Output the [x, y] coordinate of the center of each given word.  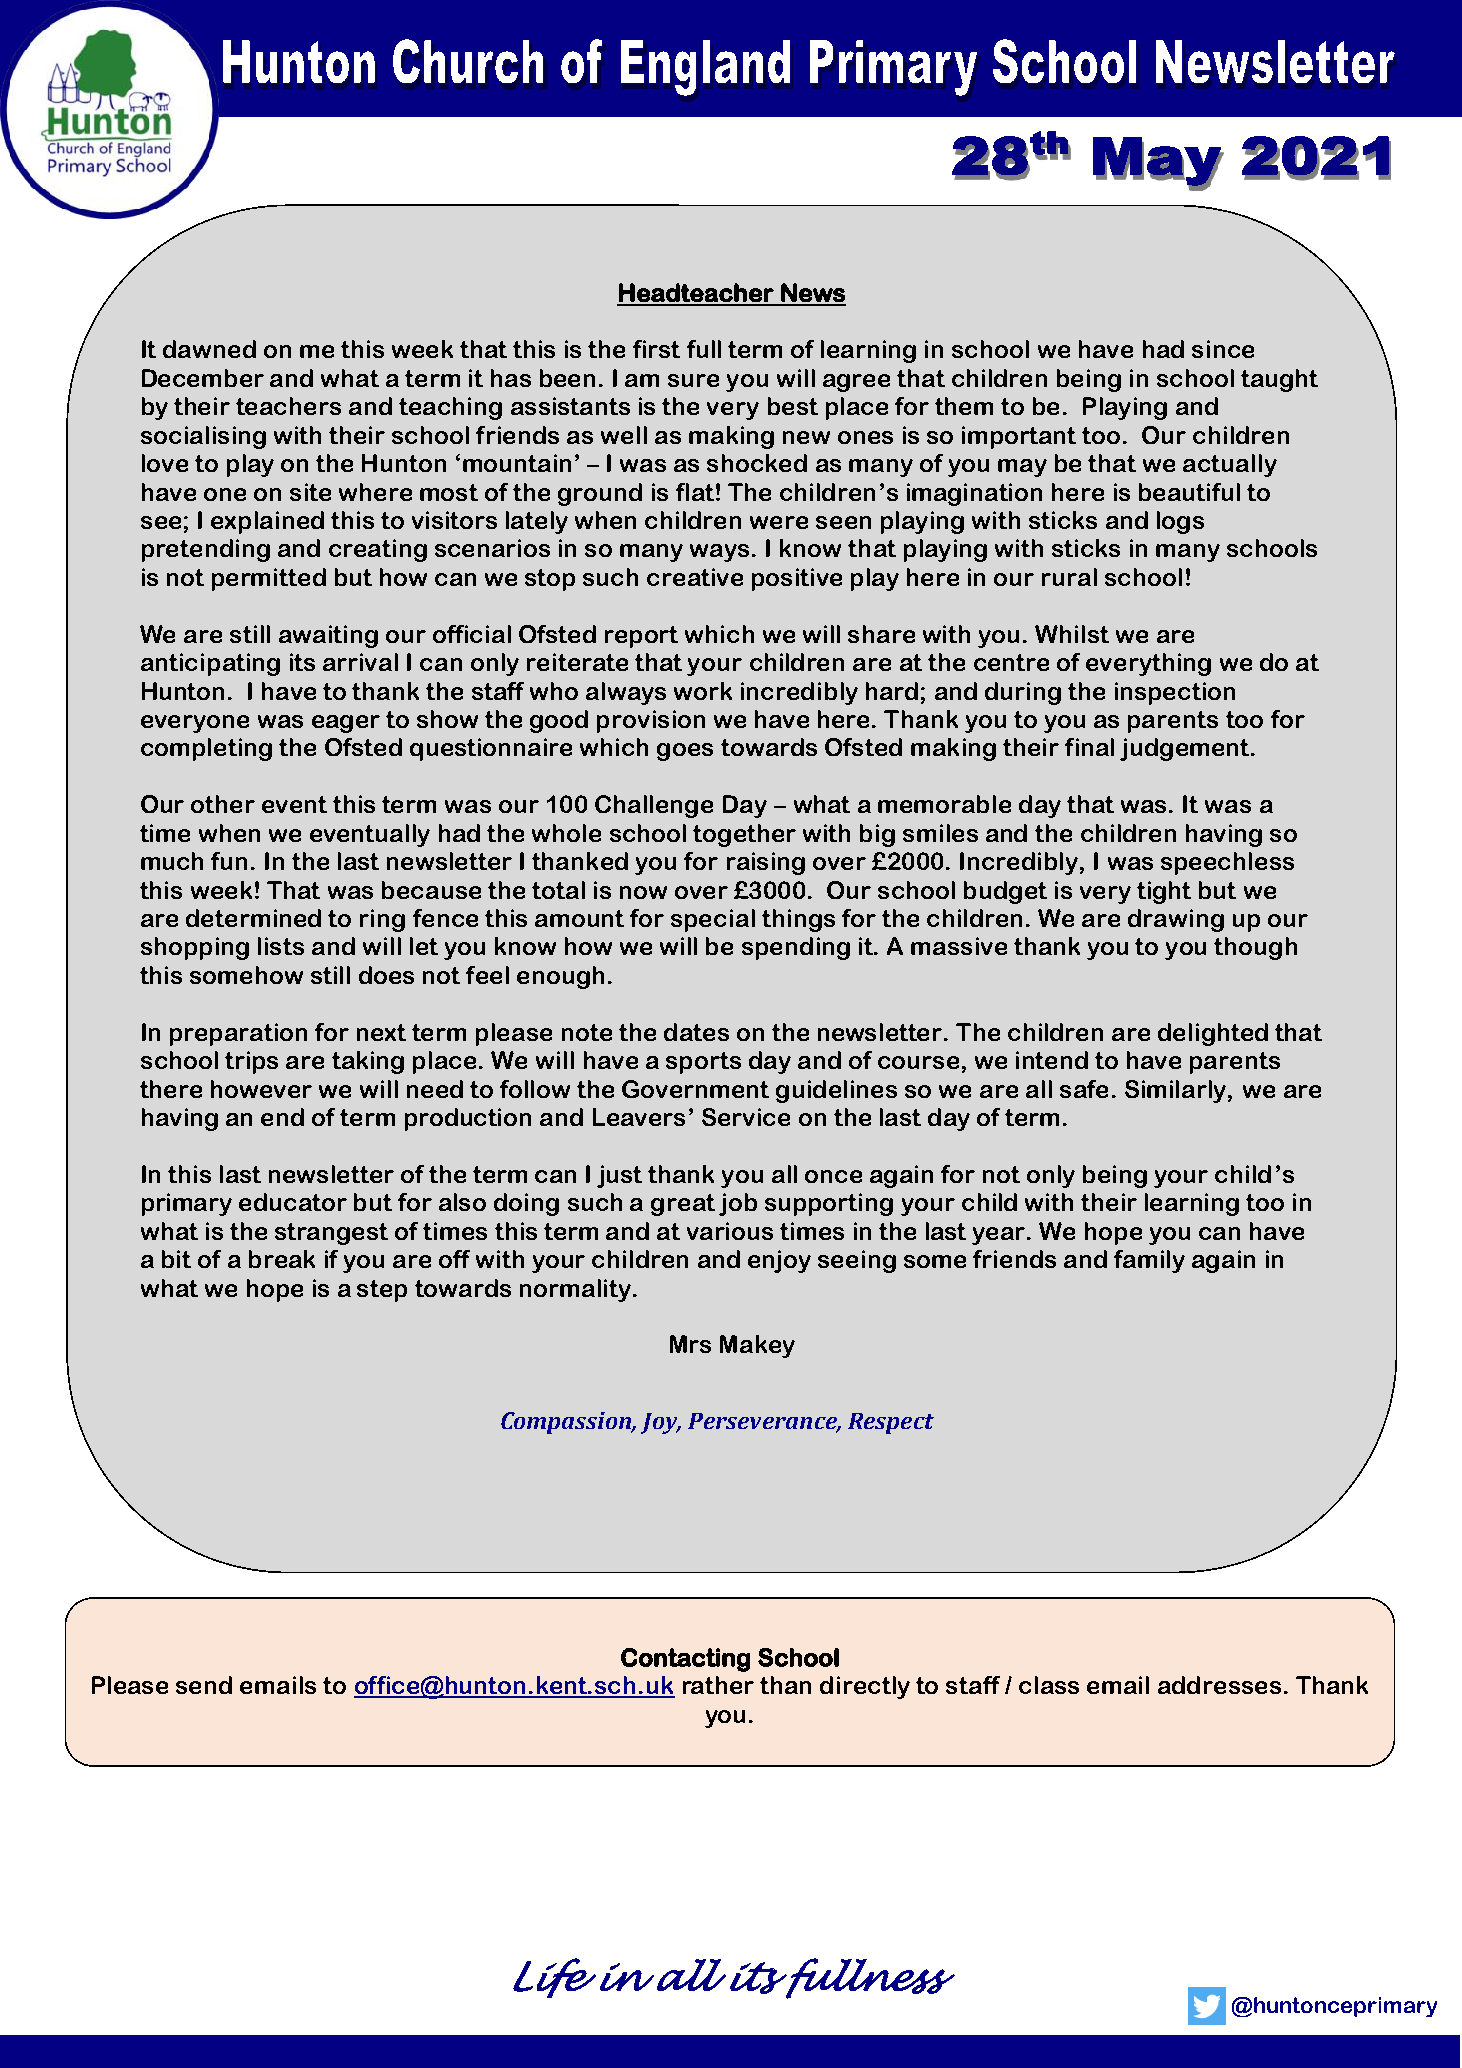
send [204, 1685]
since [1223, 349]
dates [696, 1032]
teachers [288, 406]
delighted [1213, 1034]
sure [693, 380]
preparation [238, 1034]
